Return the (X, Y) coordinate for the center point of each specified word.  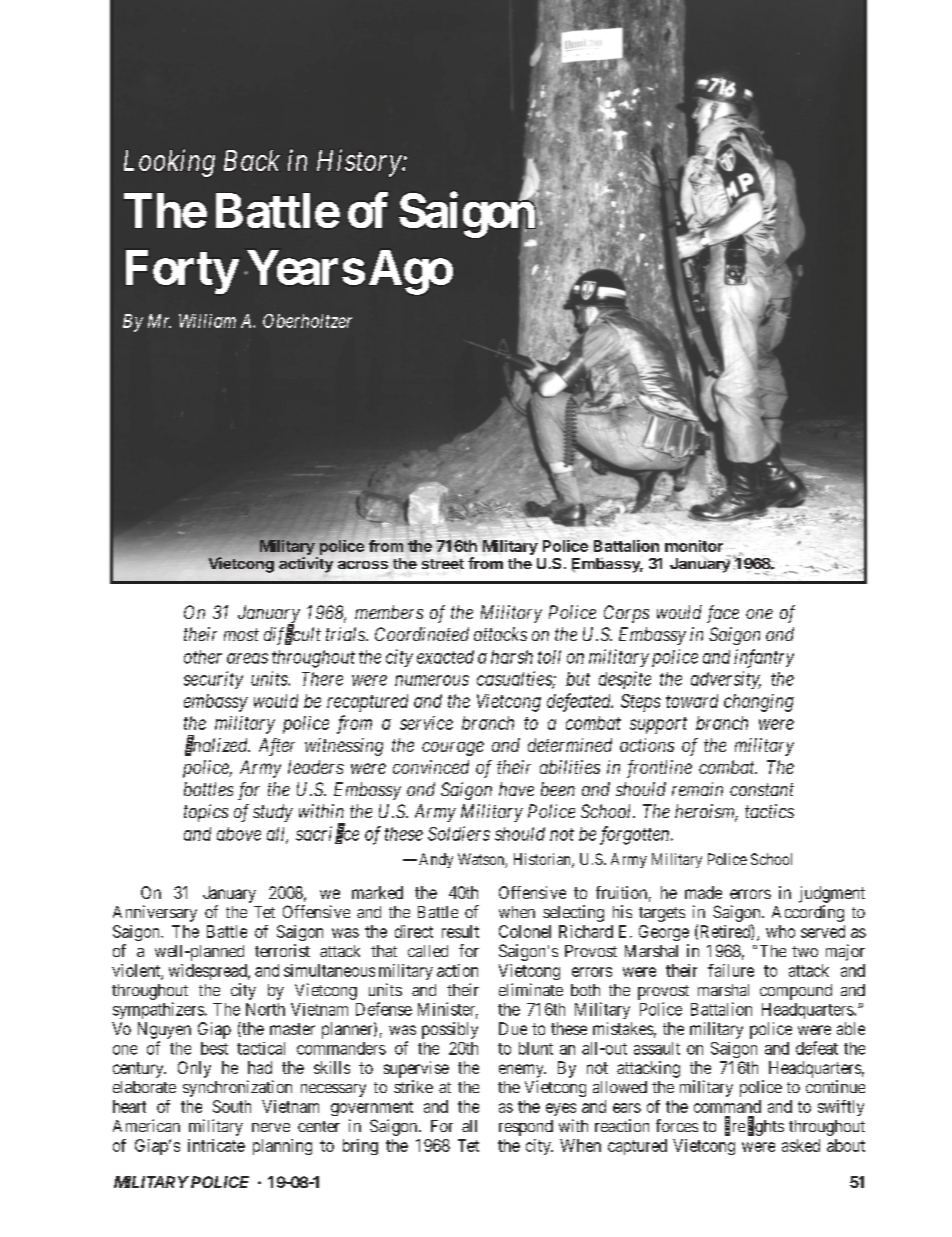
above (239, 834)
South (232, 1106)
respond (526, 1128)
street (443, 564)
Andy (436, 860)
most (241, 635)
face (723, 614)
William (207, 321)
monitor (694, 546)
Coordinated (422, 634)
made (703, 892)
